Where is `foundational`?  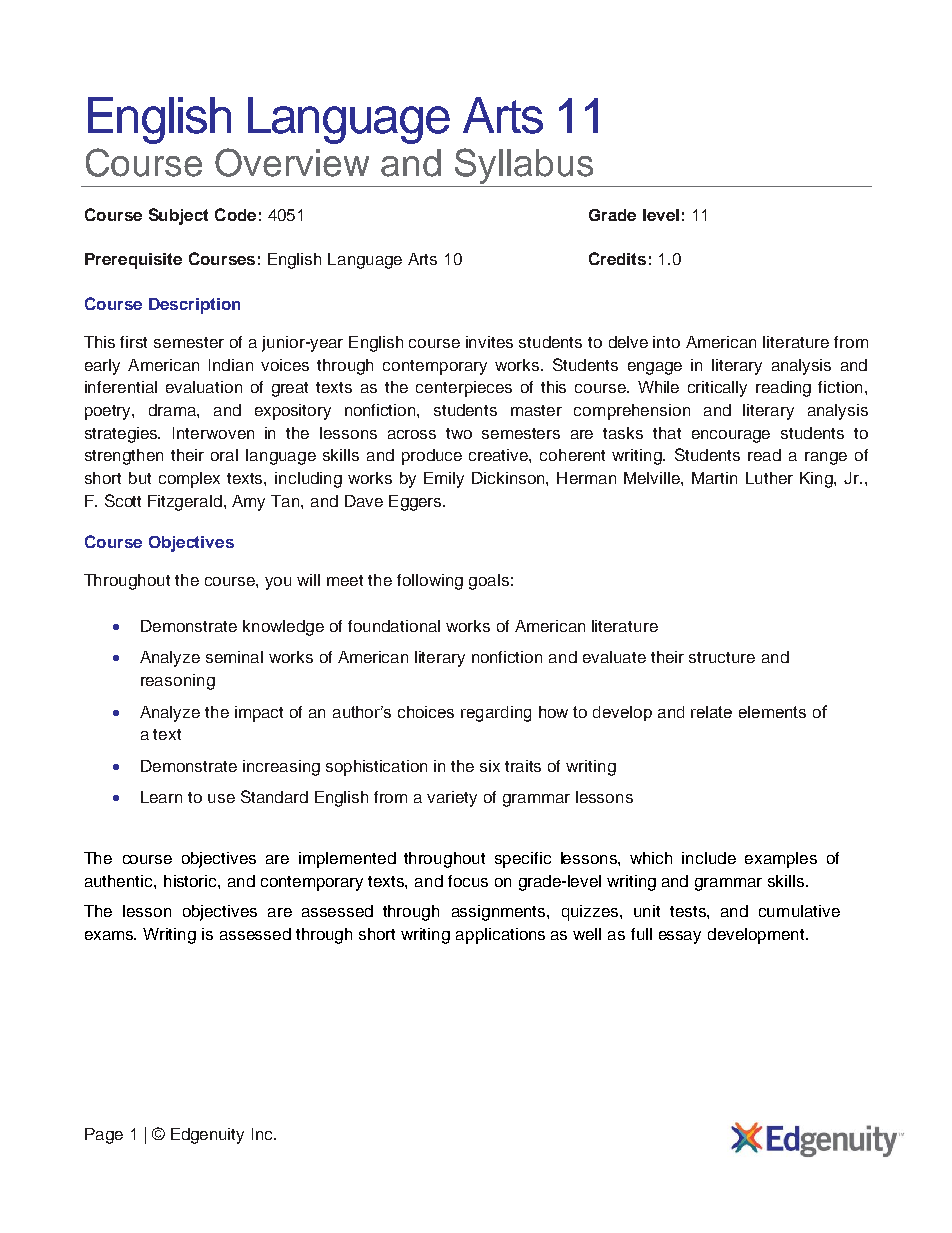 foundational is located at coordinates (394, 626).
